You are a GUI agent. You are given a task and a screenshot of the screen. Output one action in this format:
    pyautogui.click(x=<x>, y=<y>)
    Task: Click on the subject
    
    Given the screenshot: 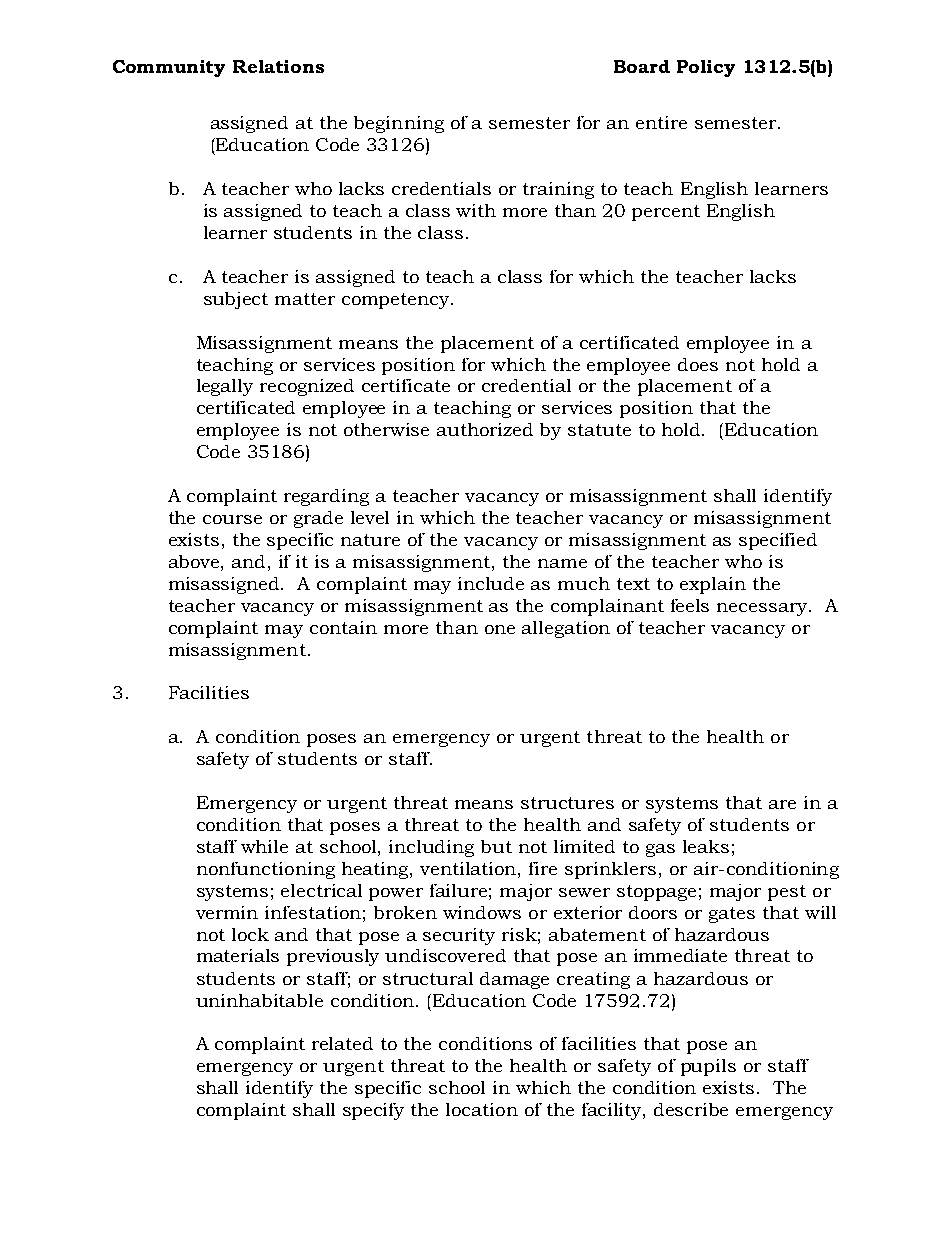 What is the action you would take?
    pyautogui.click(x=236, y=300)
